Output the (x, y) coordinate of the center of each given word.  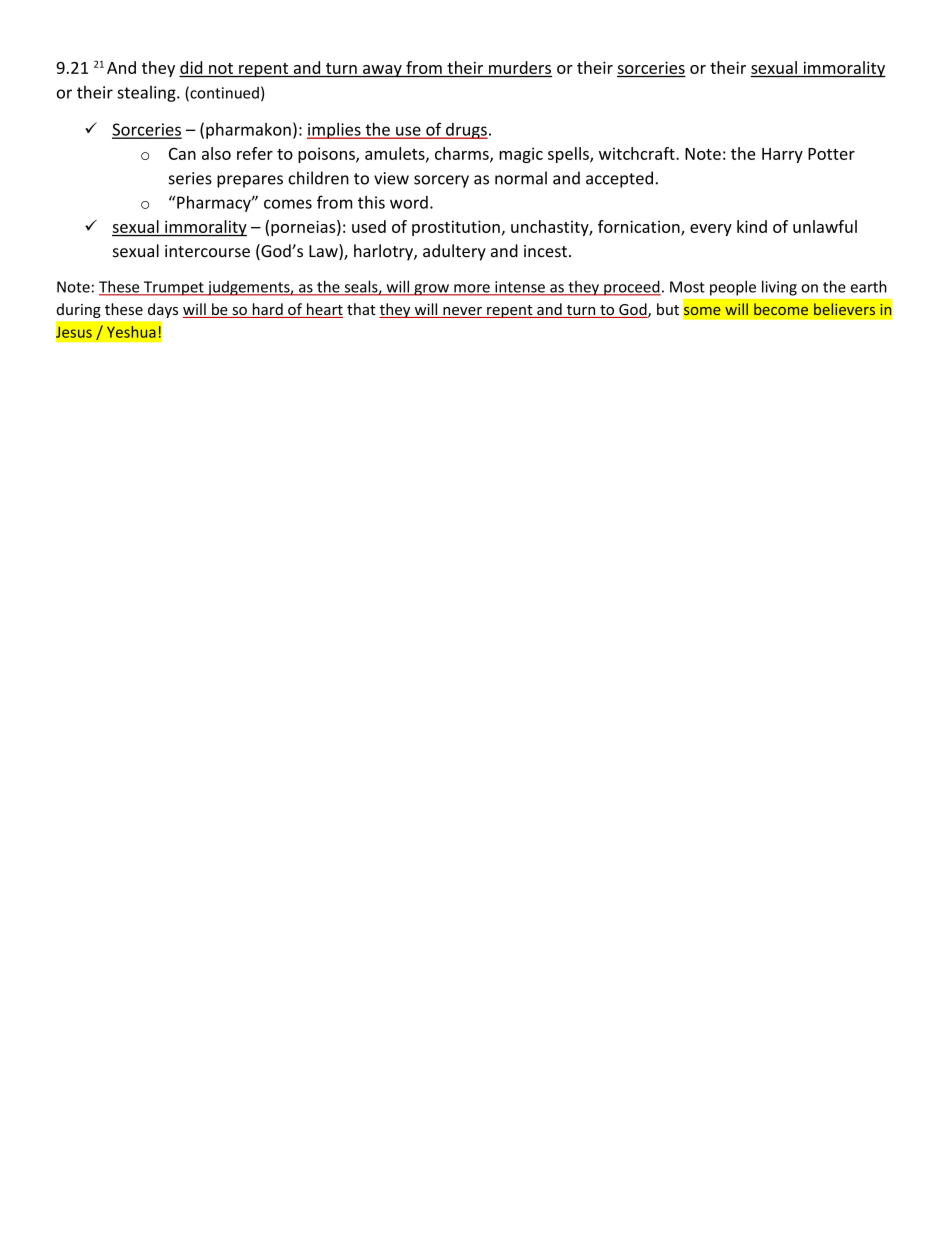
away (382, 71)
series (190, 178)
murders (520, 67)
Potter (831, 154)
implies (335, 131)
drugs (466, 131)
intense (520, 288)
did (191, 67)
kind (752, 226)
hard (267, 310)
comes (288, 204)
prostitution (456, 228)
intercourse (207, 251)
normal (521, 178)
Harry (782, 155)
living (779, 288)
